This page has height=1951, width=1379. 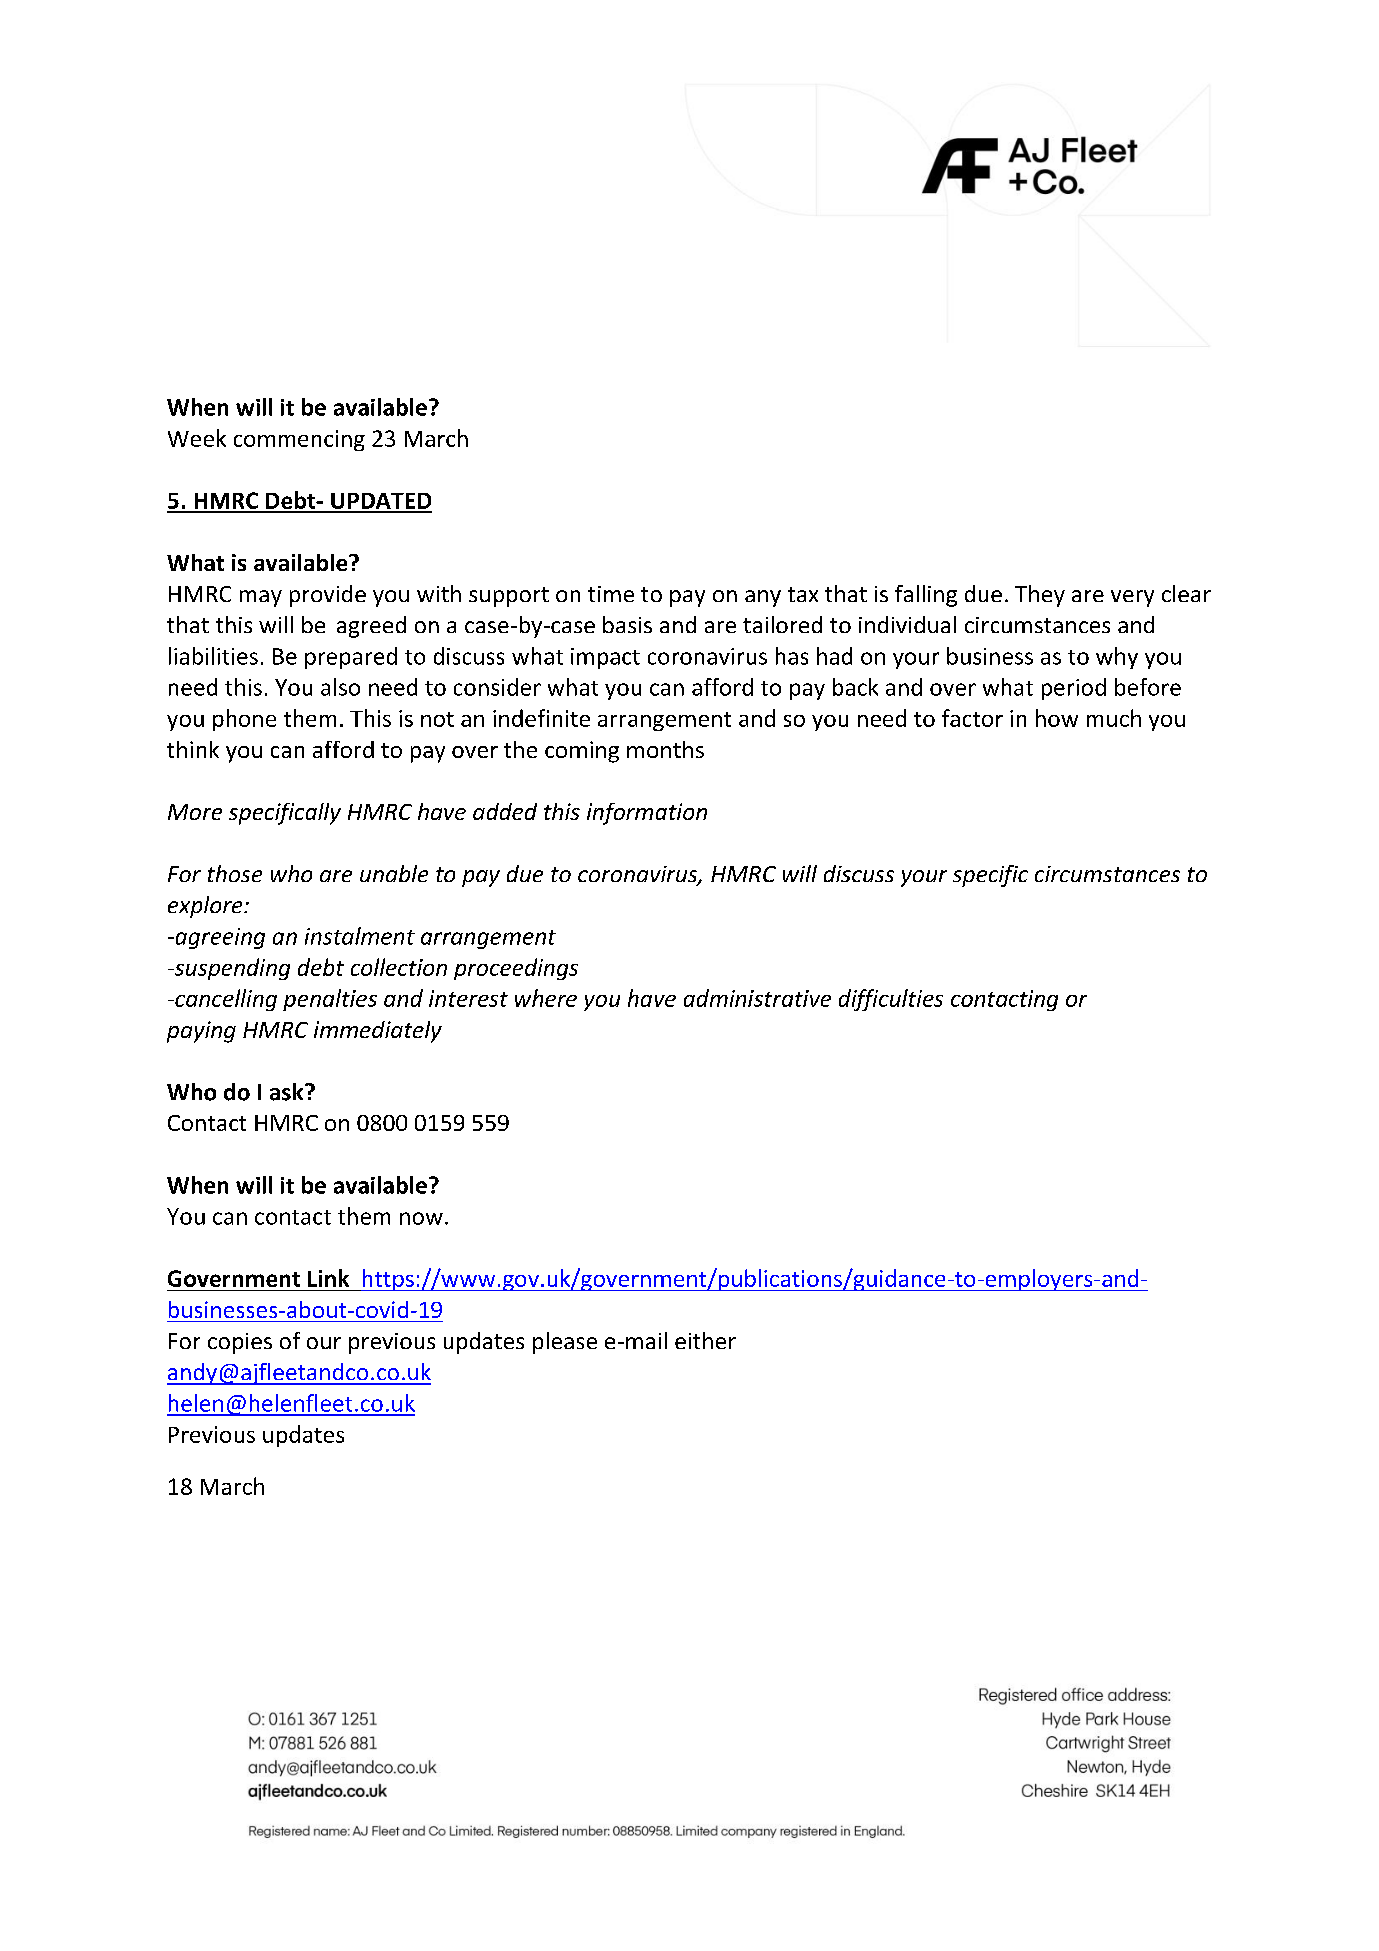 What do you see at coordinates (328, 1278) in the page?
I see `Link` at bounding box center [328, 1278].
